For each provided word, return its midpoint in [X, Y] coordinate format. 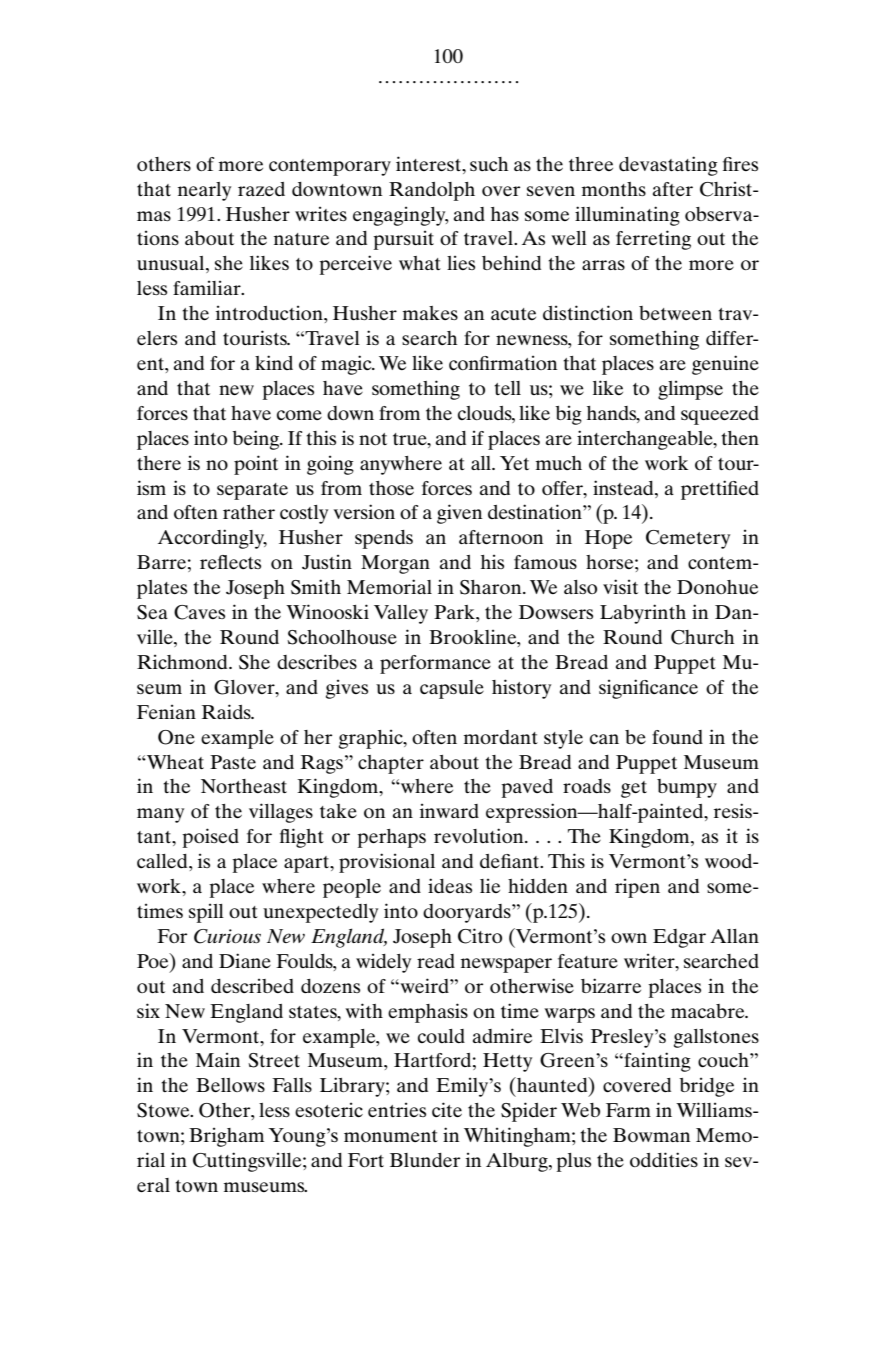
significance [648, 689]
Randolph [432, 191]
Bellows [230, 1085]
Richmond [183, 661]
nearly [204, 191]
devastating [668, 166]
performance [435, 664]
